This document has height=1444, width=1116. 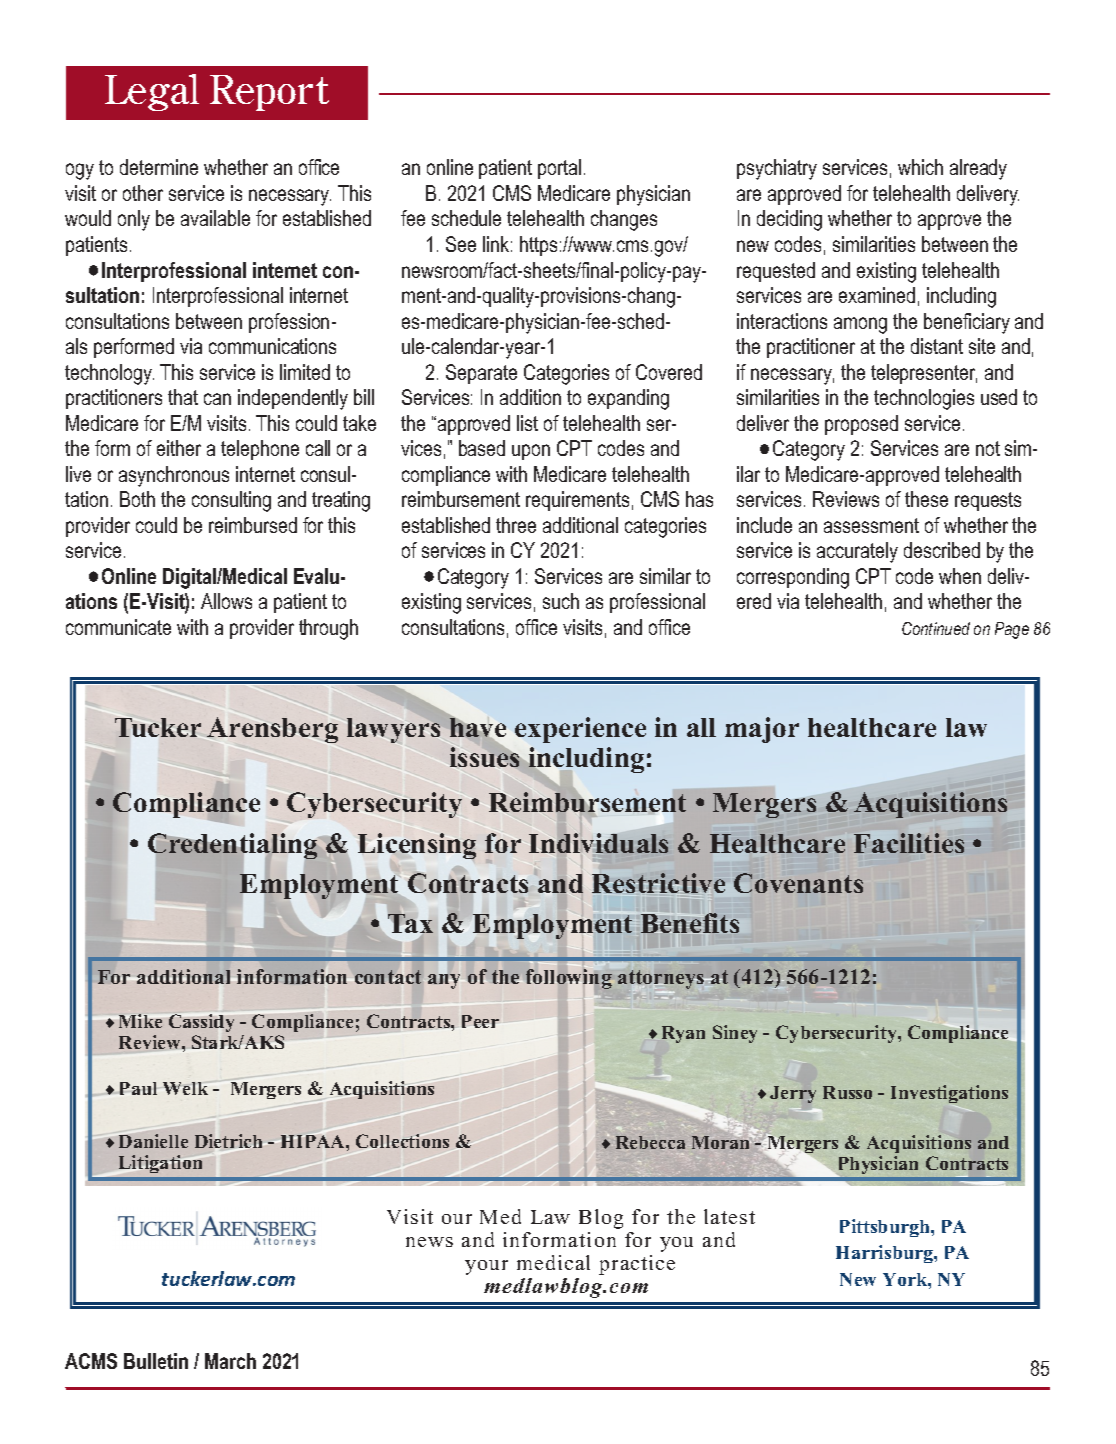 I want to click on Cassidy, so click(x=201, y=1025).
